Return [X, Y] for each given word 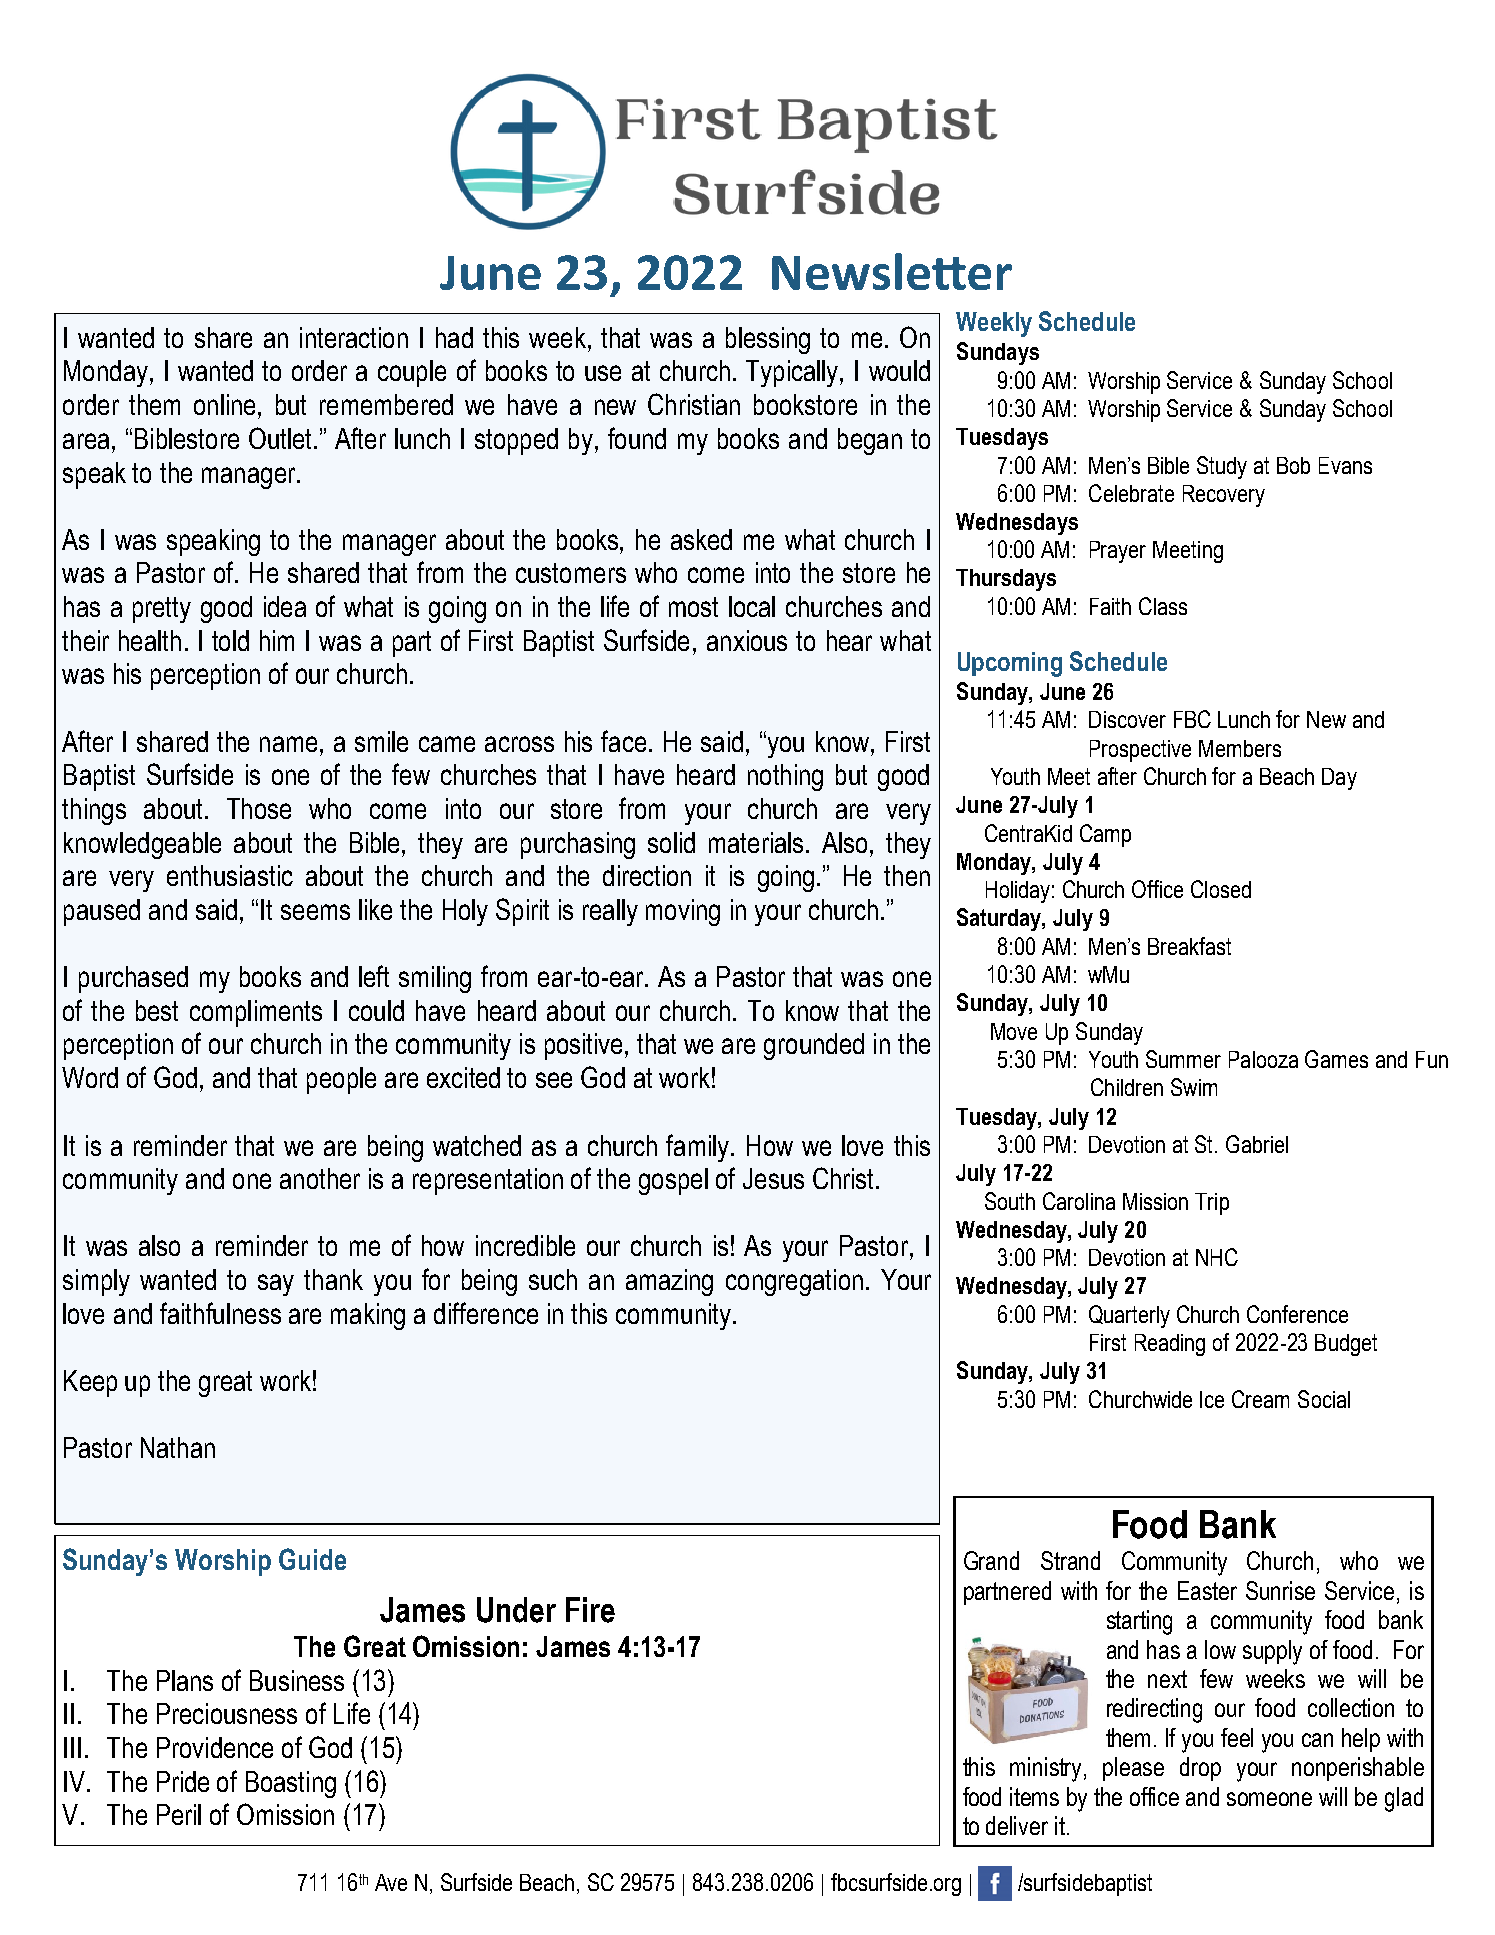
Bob [1293, 465]
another [320, 1178]
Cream [1260, 1399]
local [752, 606]
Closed [1221, 889]
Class [1163, 606]
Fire [590, 1610]
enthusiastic [230, 875]
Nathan [178, 1447]
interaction [354, 337]
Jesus [773, 1178]
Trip [1212, 1204]
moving [683, 912]
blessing [768, 340]
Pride [183, 1781]
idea [285, 606]
